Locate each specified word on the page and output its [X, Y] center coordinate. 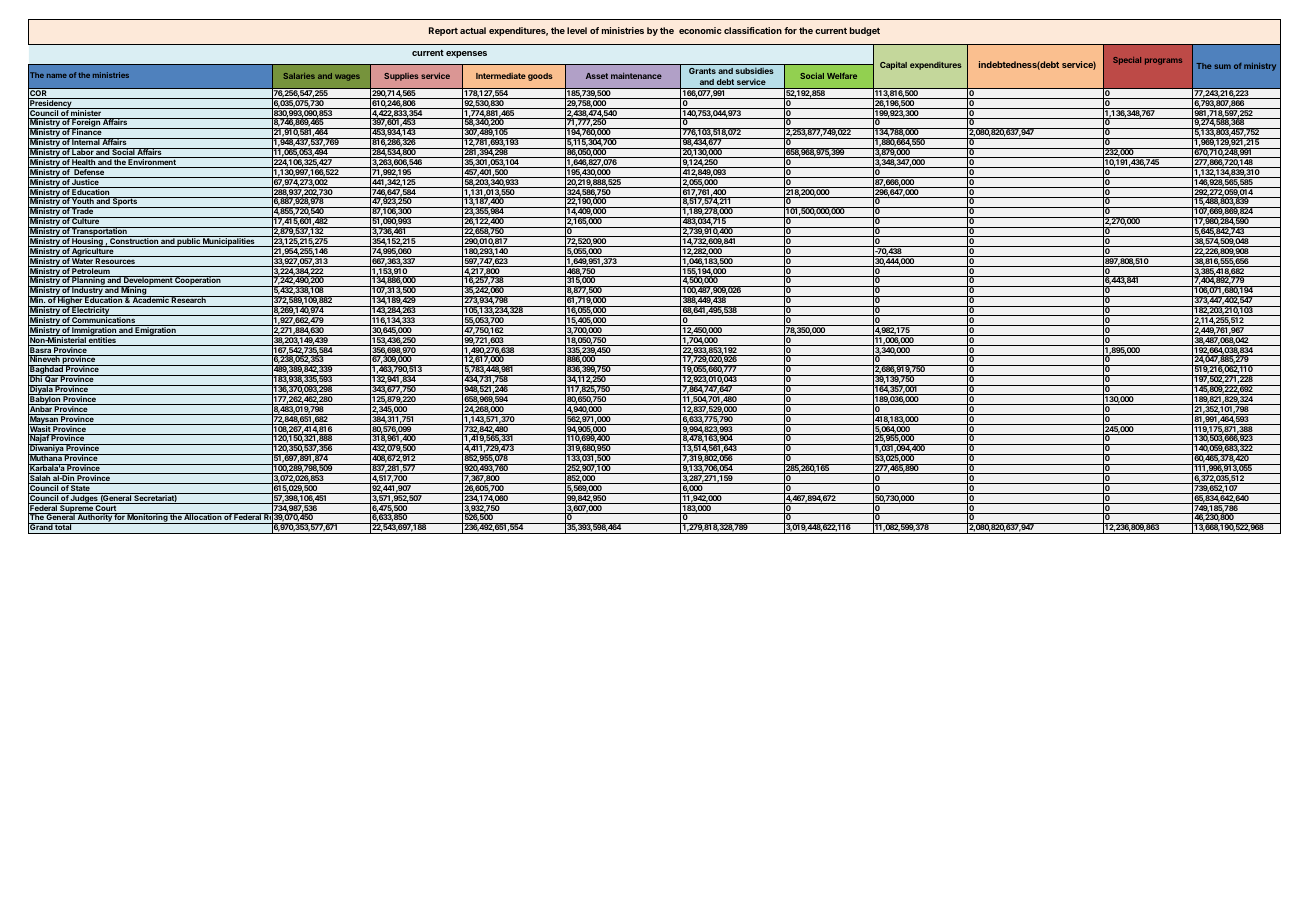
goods [540, 77]
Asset [597, 76]
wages [347, 77]
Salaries [299, 76]
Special [1127, 61]
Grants [702, 71]
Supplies [401, 77]
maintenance [636, 75]
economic [700, 30]
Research [189, 299]
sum [1222, 66]
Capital [893, 65]
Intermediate [501, 76]
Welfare [842, 76]
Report [443, 31]
